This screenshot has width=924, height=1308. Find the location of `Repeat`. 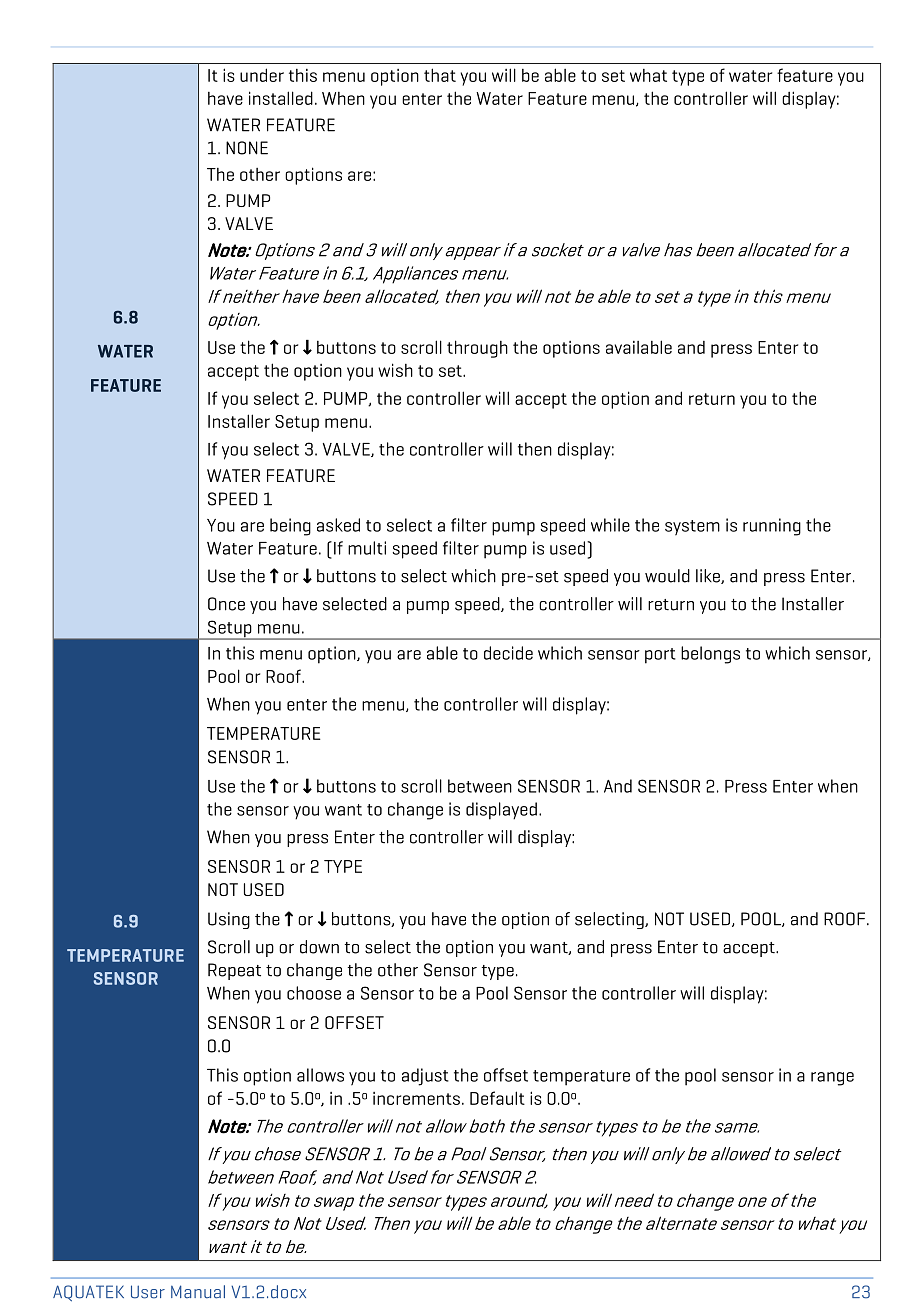

Repeat is located at coordinates (234, 971).
